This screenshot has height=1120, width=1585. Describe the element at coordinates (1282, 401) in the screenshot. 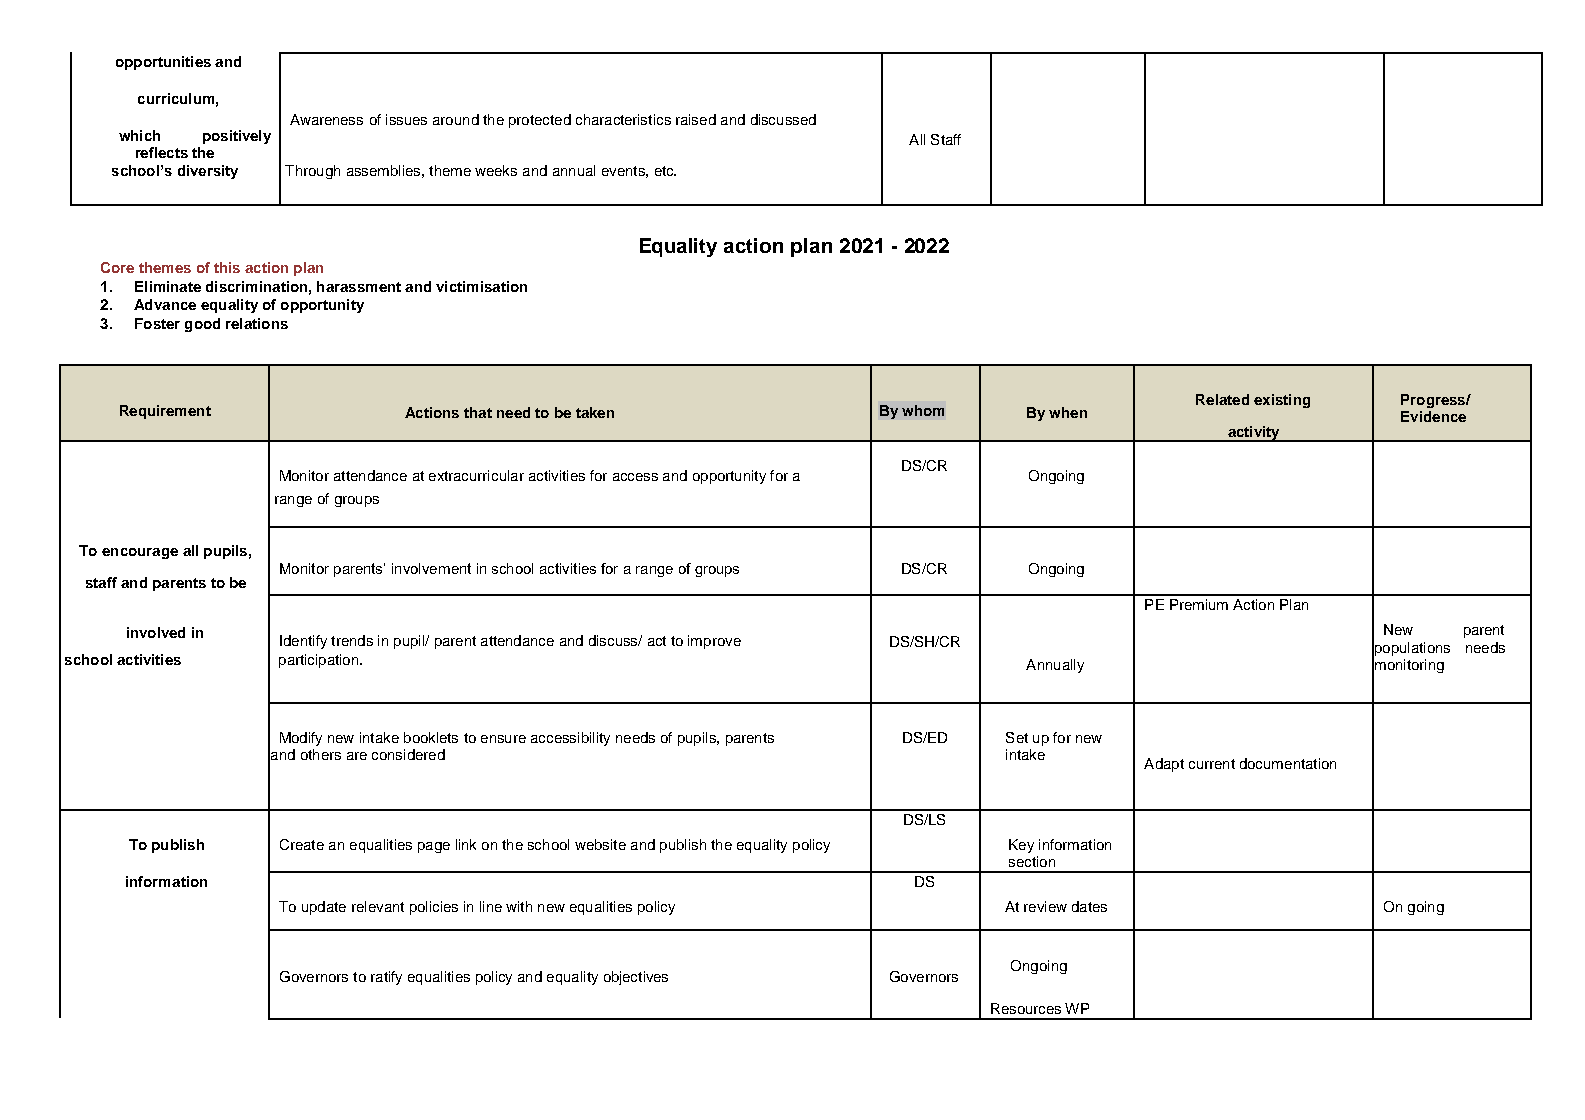

I see `existing` at that location.
